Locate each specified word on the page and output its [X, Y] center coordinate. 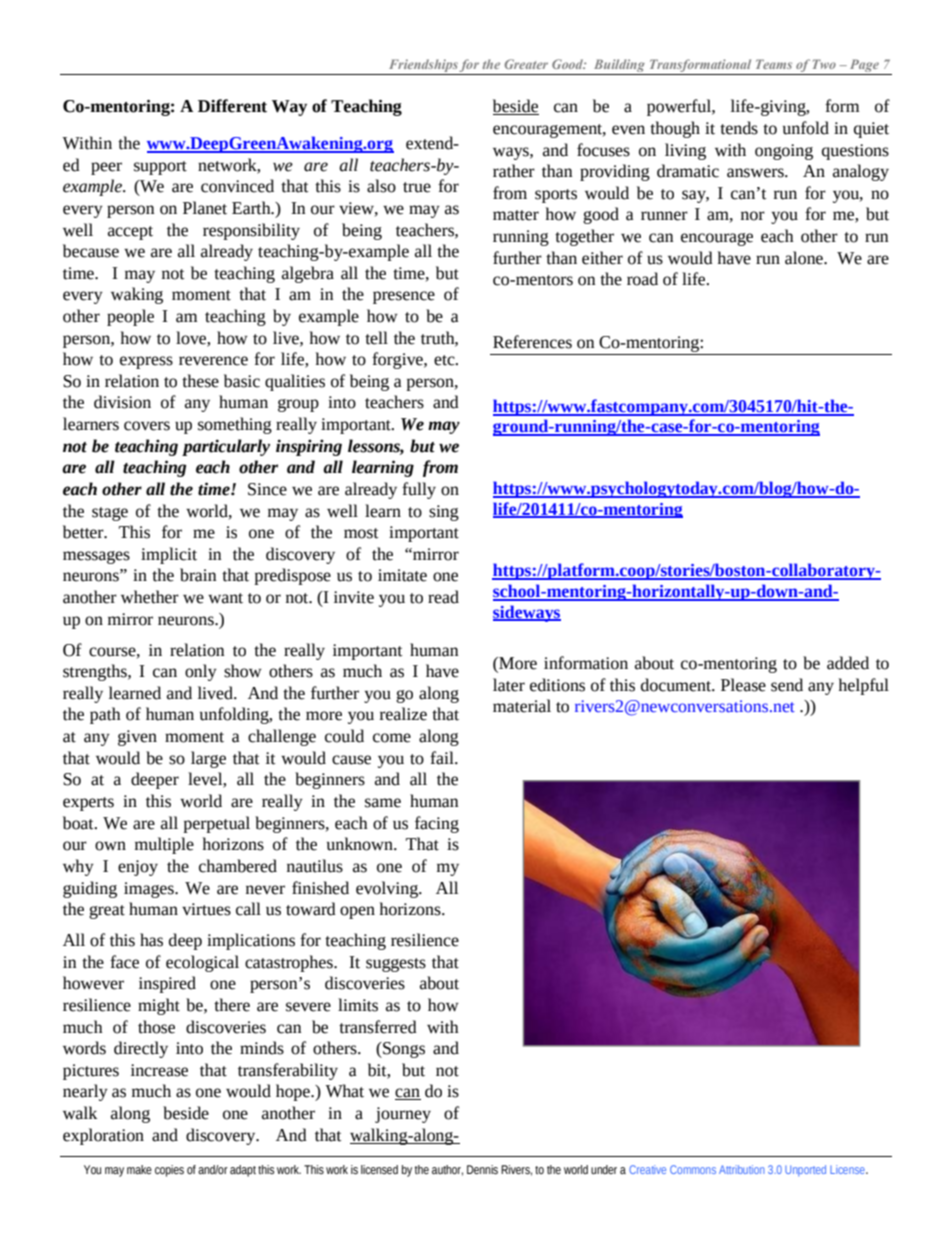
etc [445, 360]
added [848, 663]
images [150, 890]
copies [169, 1171]
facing [437, 824]
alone [805, 258]
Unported [805, 1170]
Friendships [422, 67]
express [146, 362]
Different [232, 106]
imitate [402, 575]
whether [150, 597]
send [787, 685]
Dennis [482, 1170]
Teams [774, 64]
